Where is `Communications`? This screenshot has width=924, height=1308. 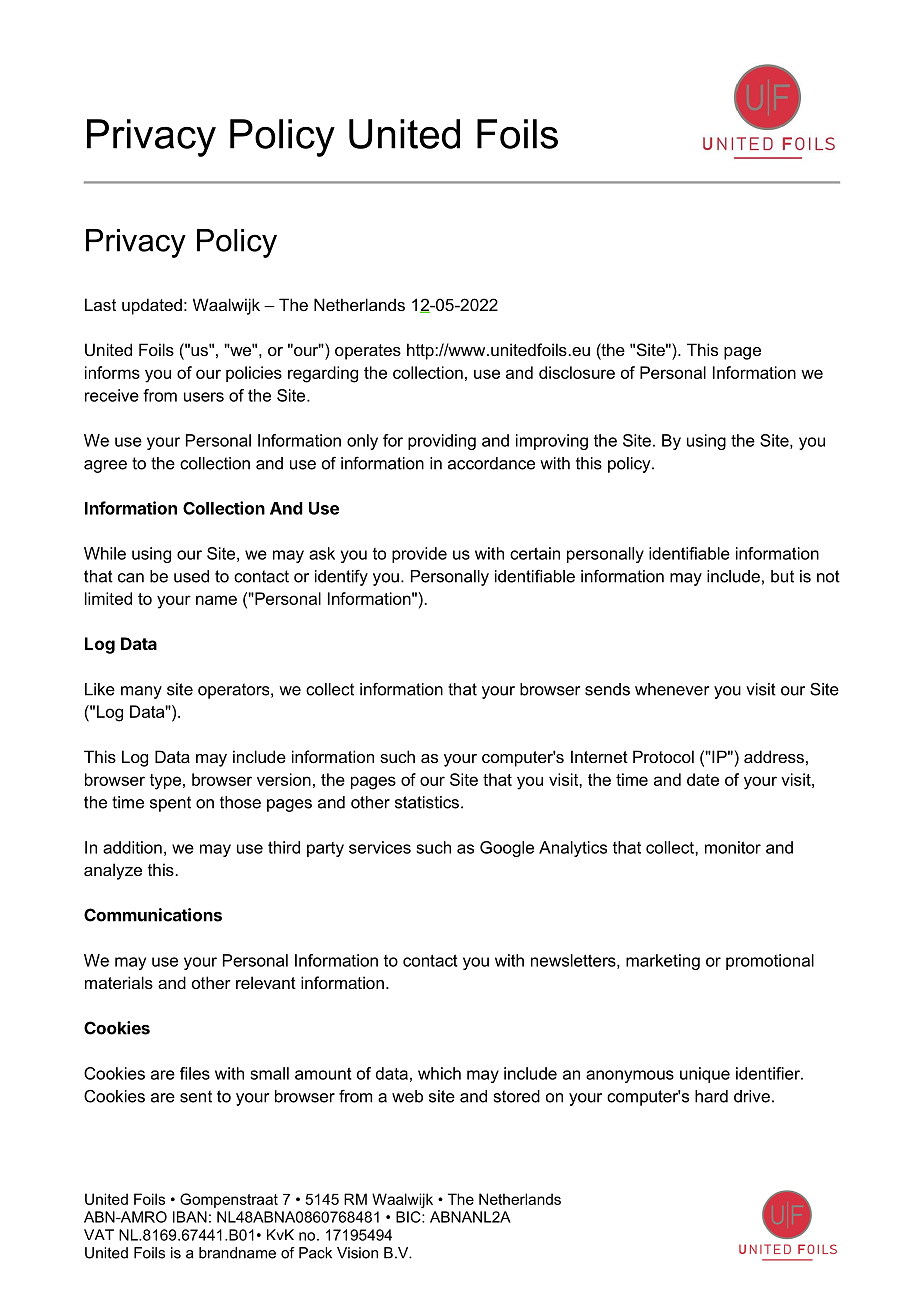
Communications is located at coordinates (153, 915).
